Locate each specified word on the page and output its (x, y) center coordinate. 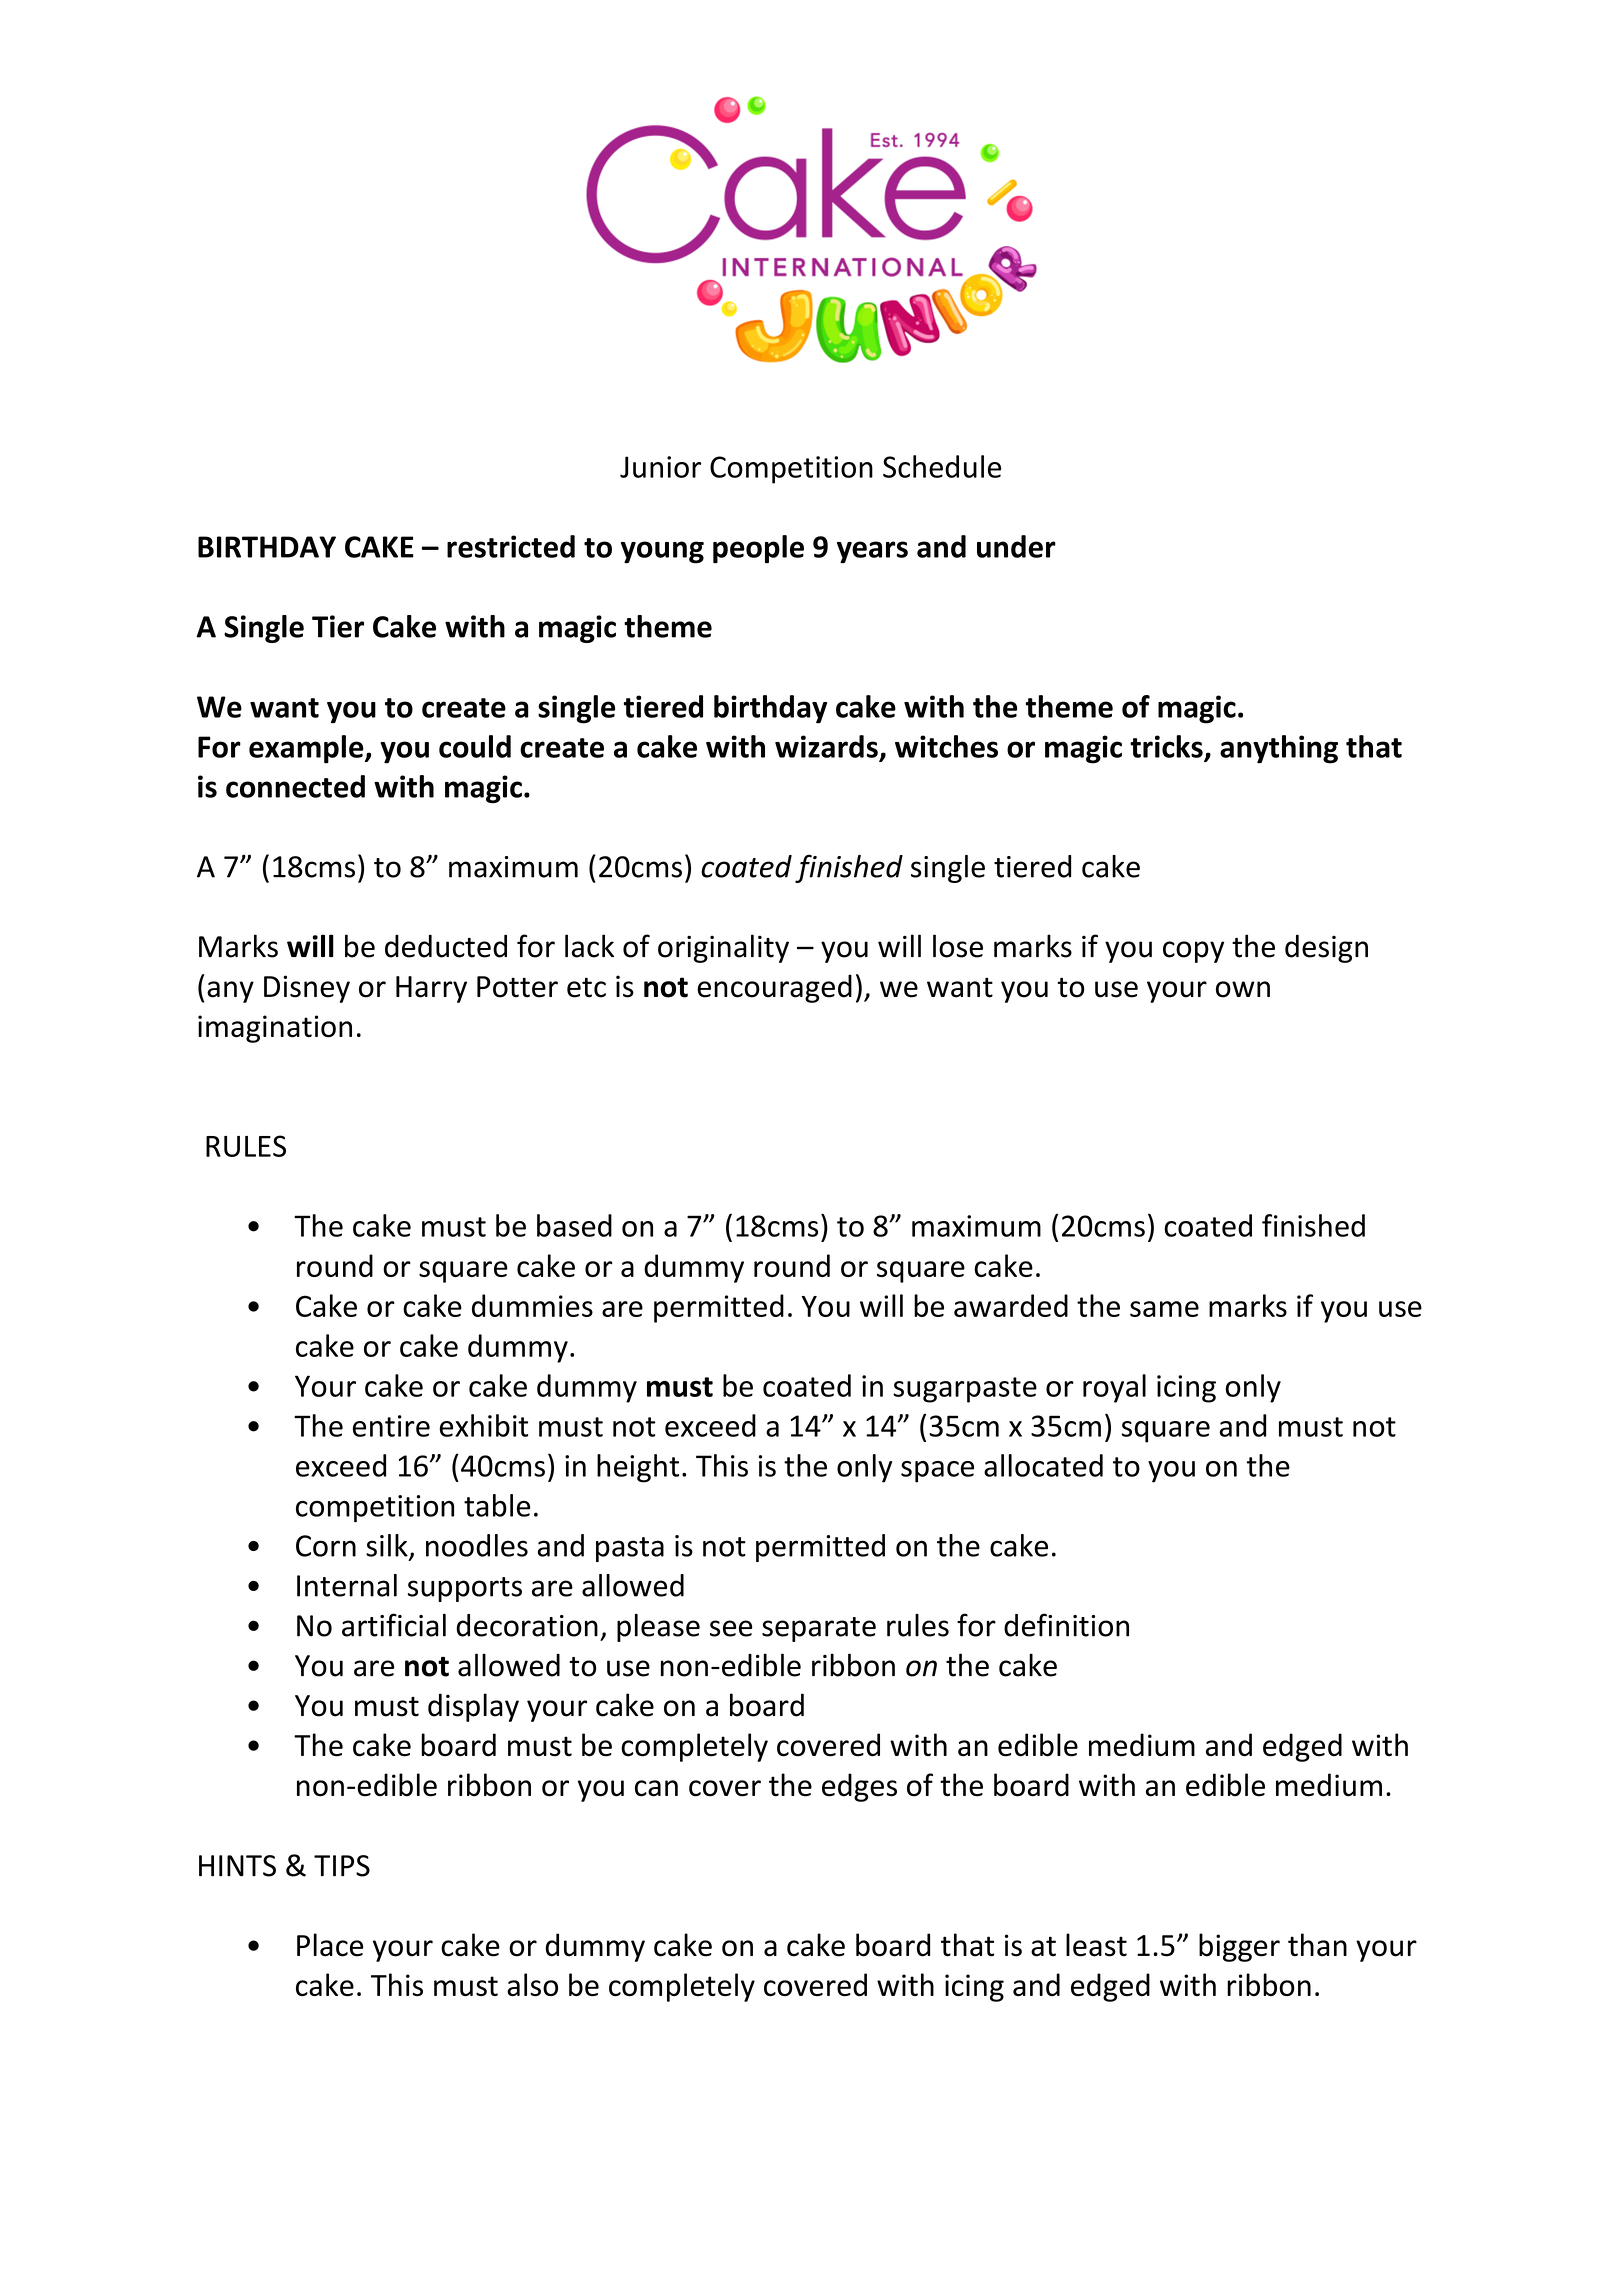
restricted (511, 546)
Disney (307, 989)
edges (859, 1787)
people (758, 549)
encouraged (774, 988)
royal (1114, 1388)
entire (391, 1426)
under (1016, 546)
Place (330, 1945)
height (638, 1468)
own (1243, 989)
